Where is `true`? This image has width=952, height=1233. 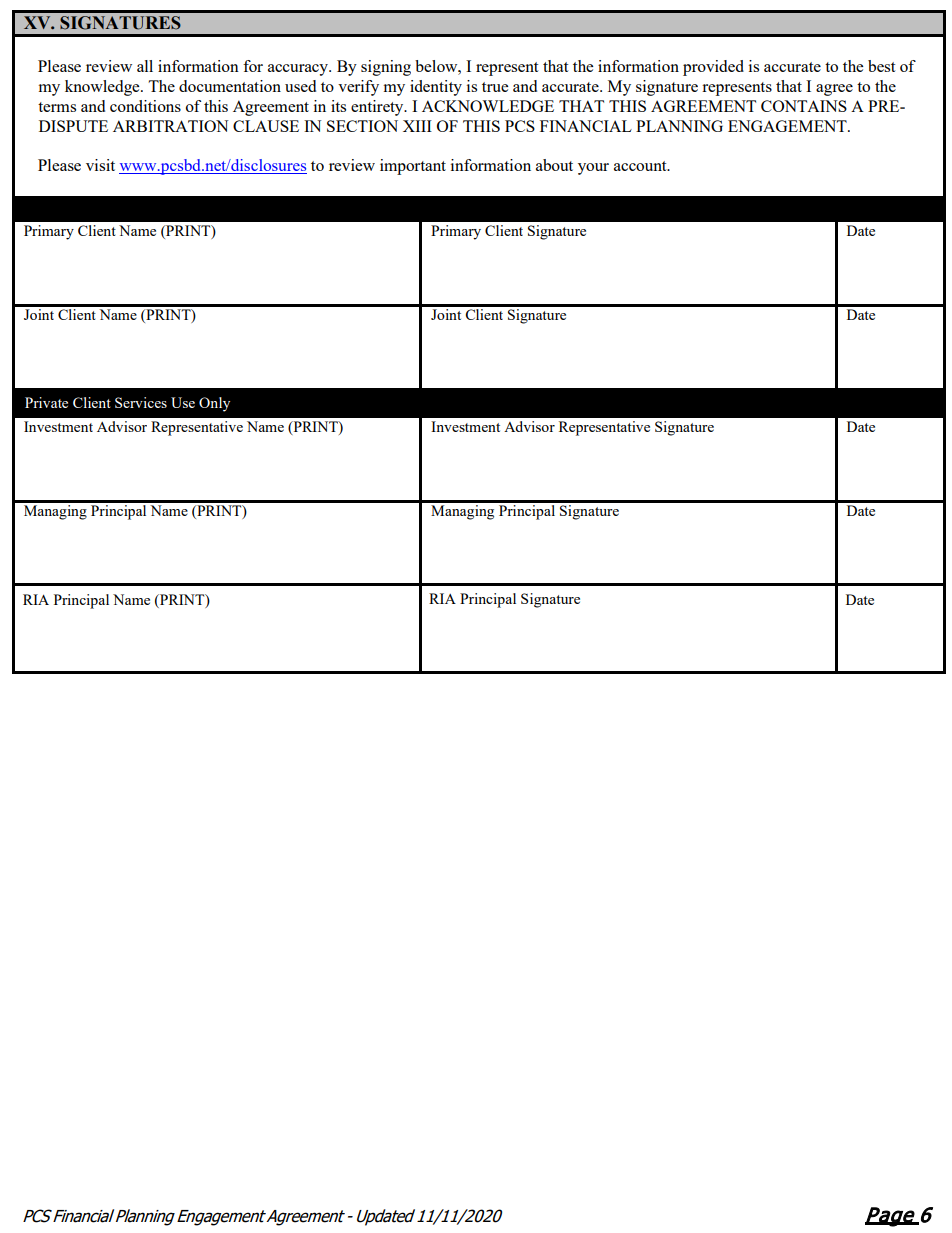
true is located at coordinates (495, 87).
